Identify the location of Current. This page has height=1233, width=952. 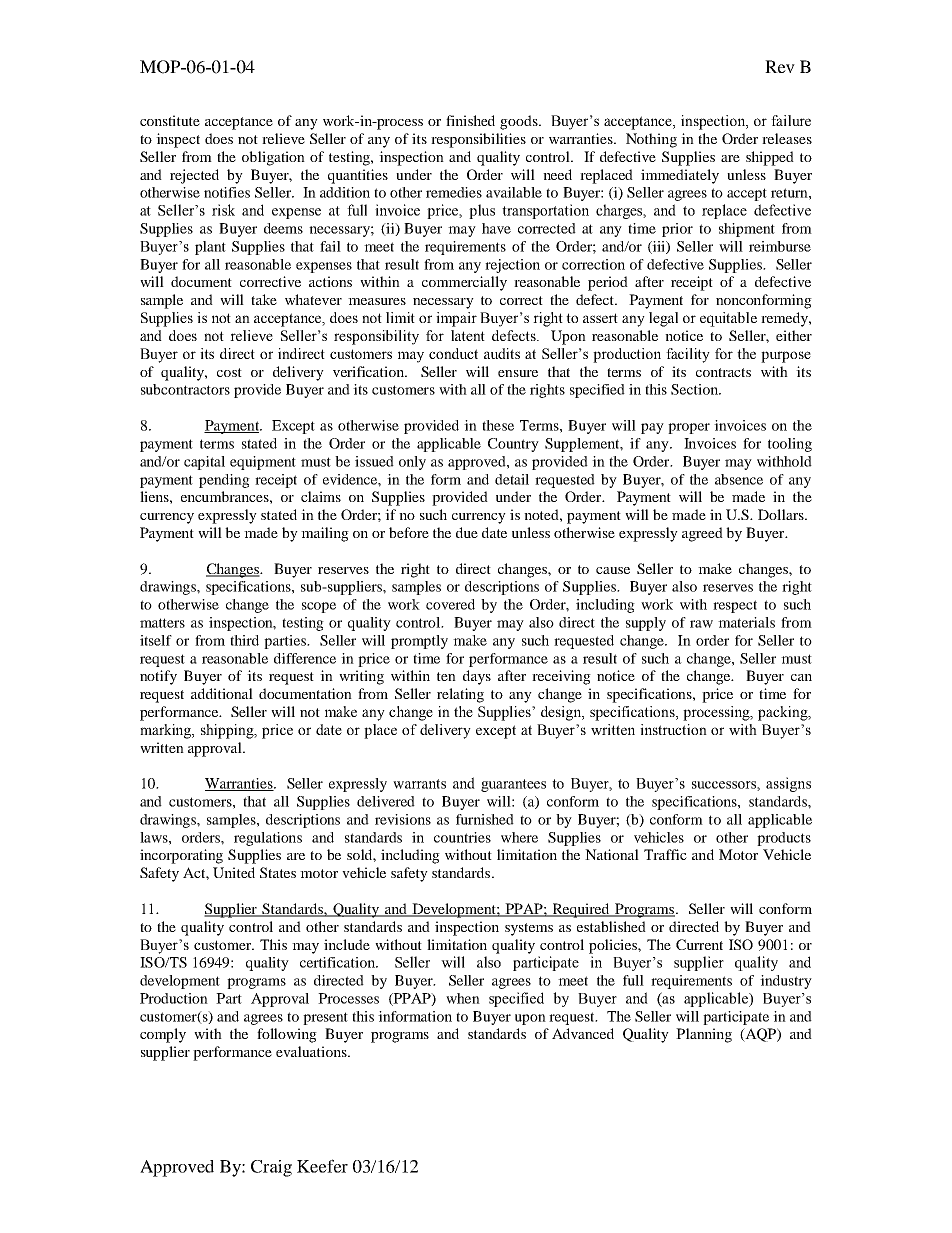
(699, 944).
